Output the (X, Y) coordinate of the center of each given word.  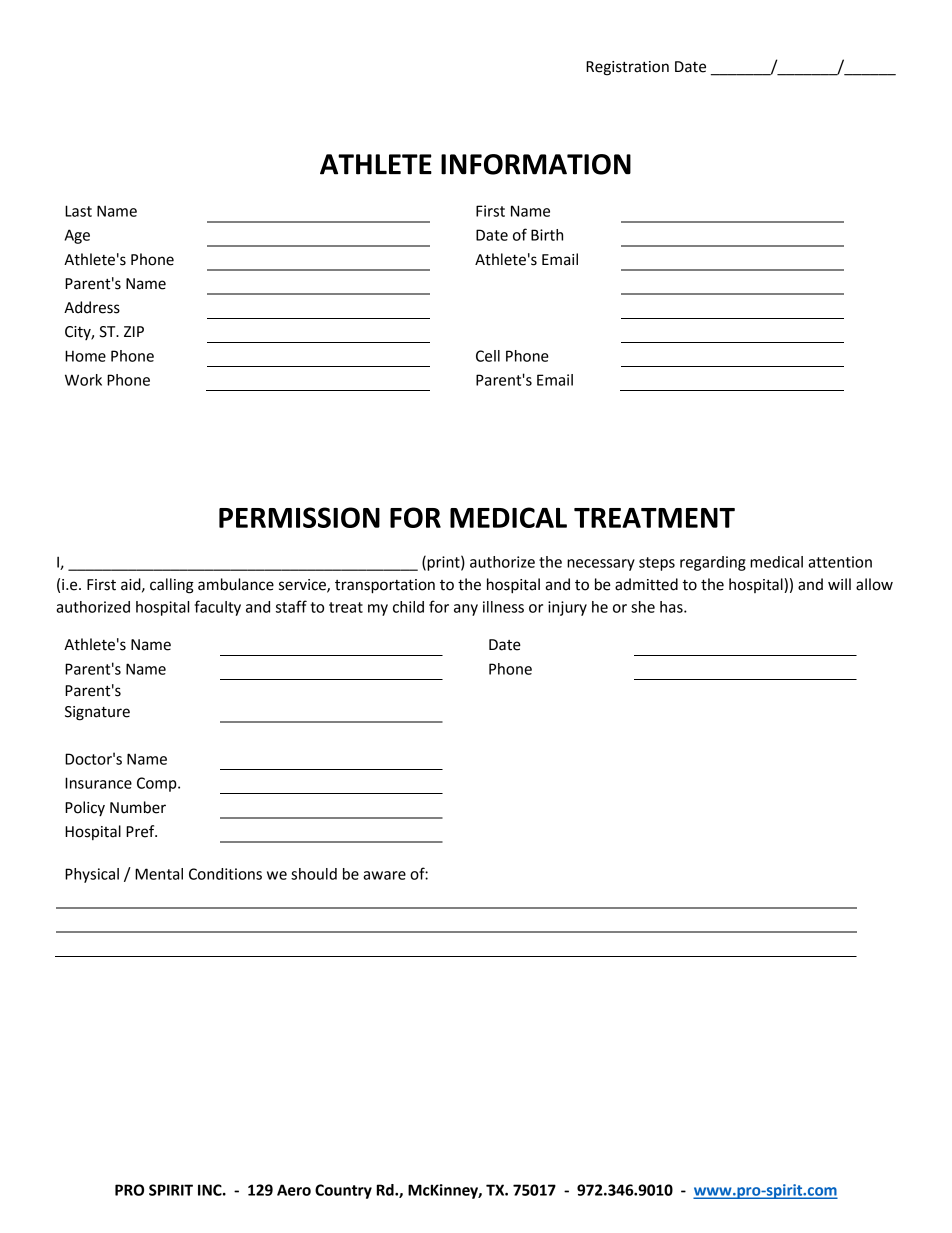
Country (343, 1191)
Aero (294, 1190)
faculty (217, 608)
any (466, 610)
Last (78, 211)
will (839, 584)
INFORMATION (536, 164)
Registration (627, 68)
